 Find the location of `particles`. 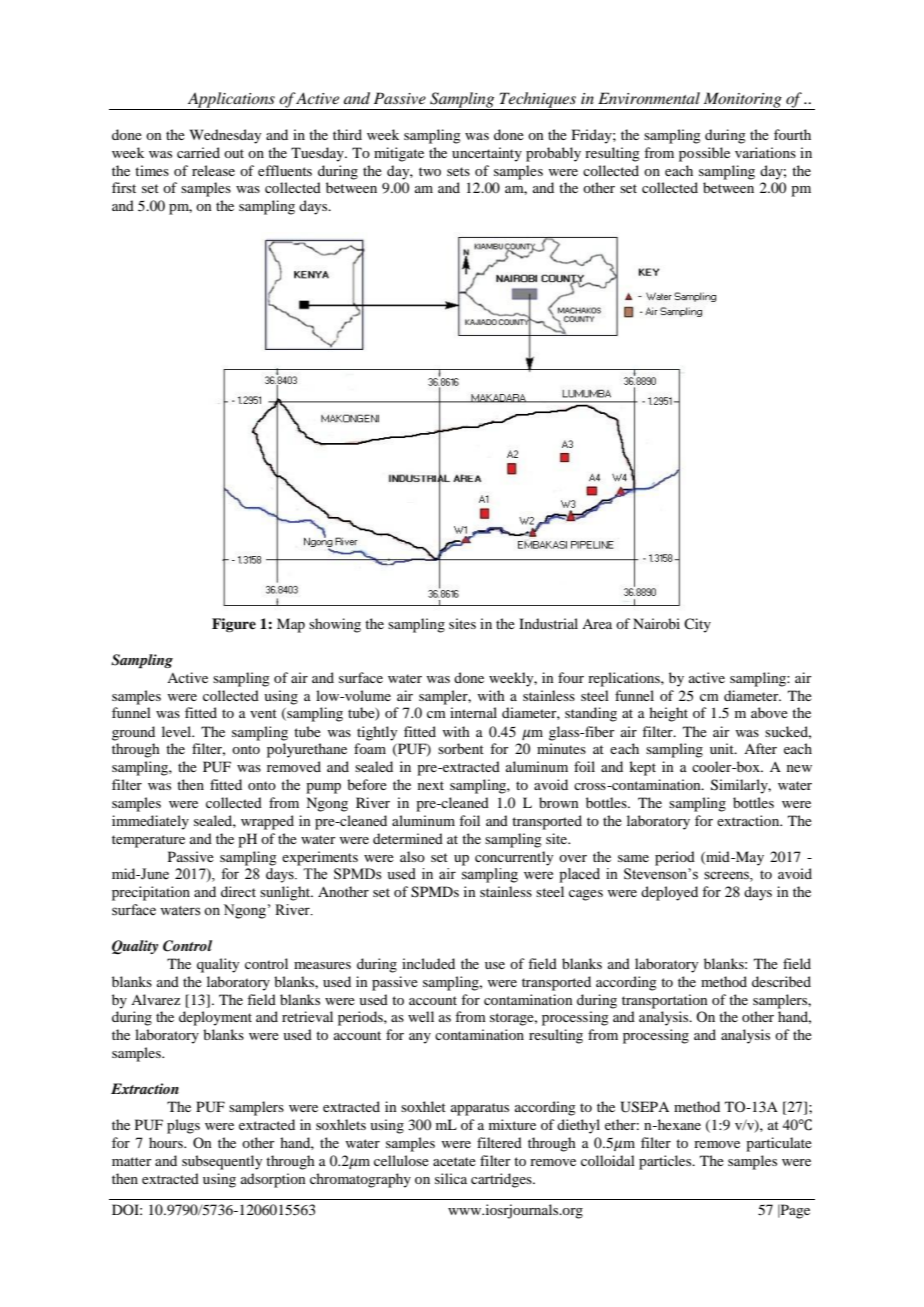

particles is located at coordinates (666, 1162).
